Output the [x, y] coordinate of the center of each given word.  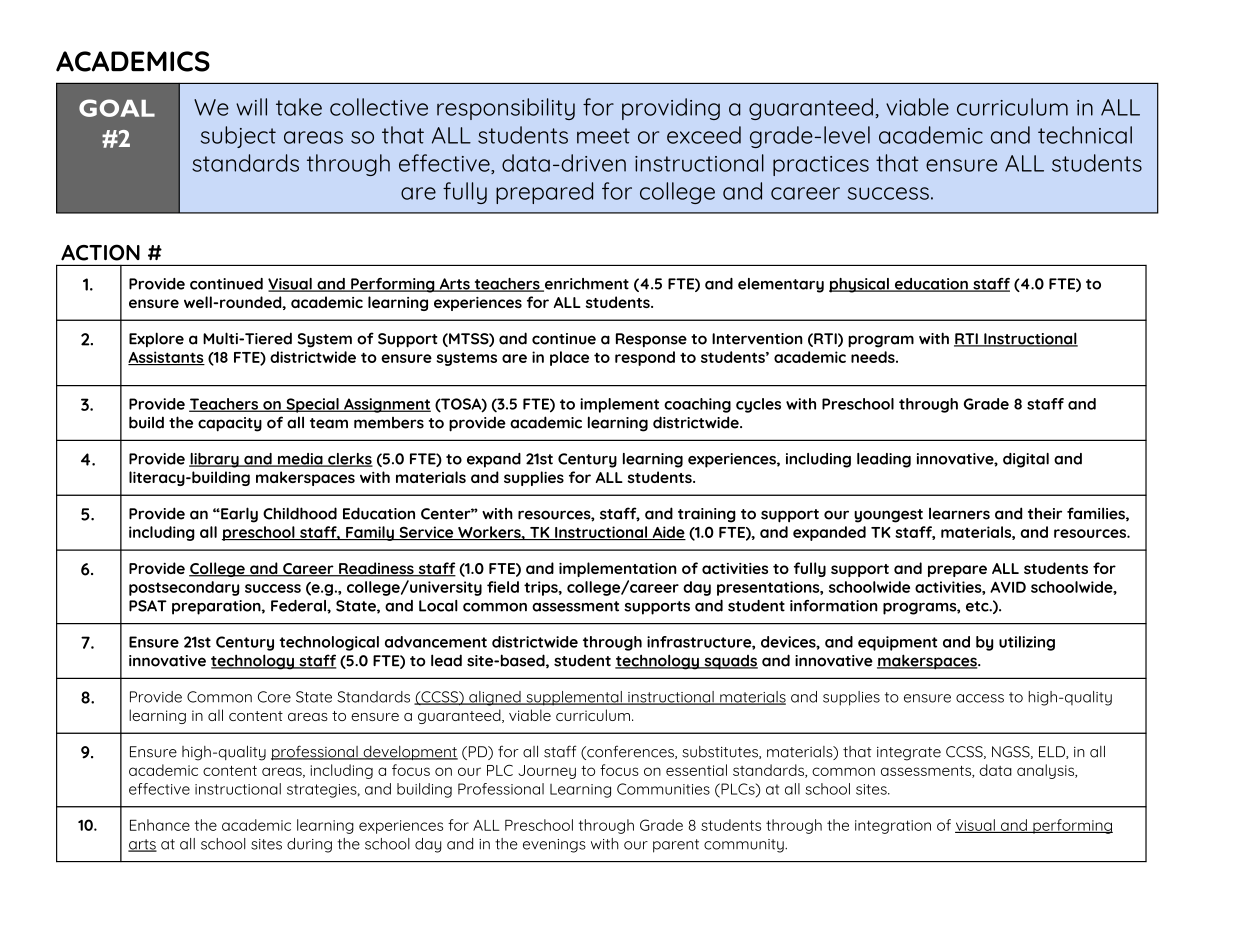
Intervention [757, 339]
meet [603, 136]
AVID [1008, 587]
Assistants [166, 358]
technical [1085, 135]
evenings [554, 846]
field [503, 587]
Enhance [160, 825]
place [569, 358]
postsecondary [184, 588]
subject [238, 137]
